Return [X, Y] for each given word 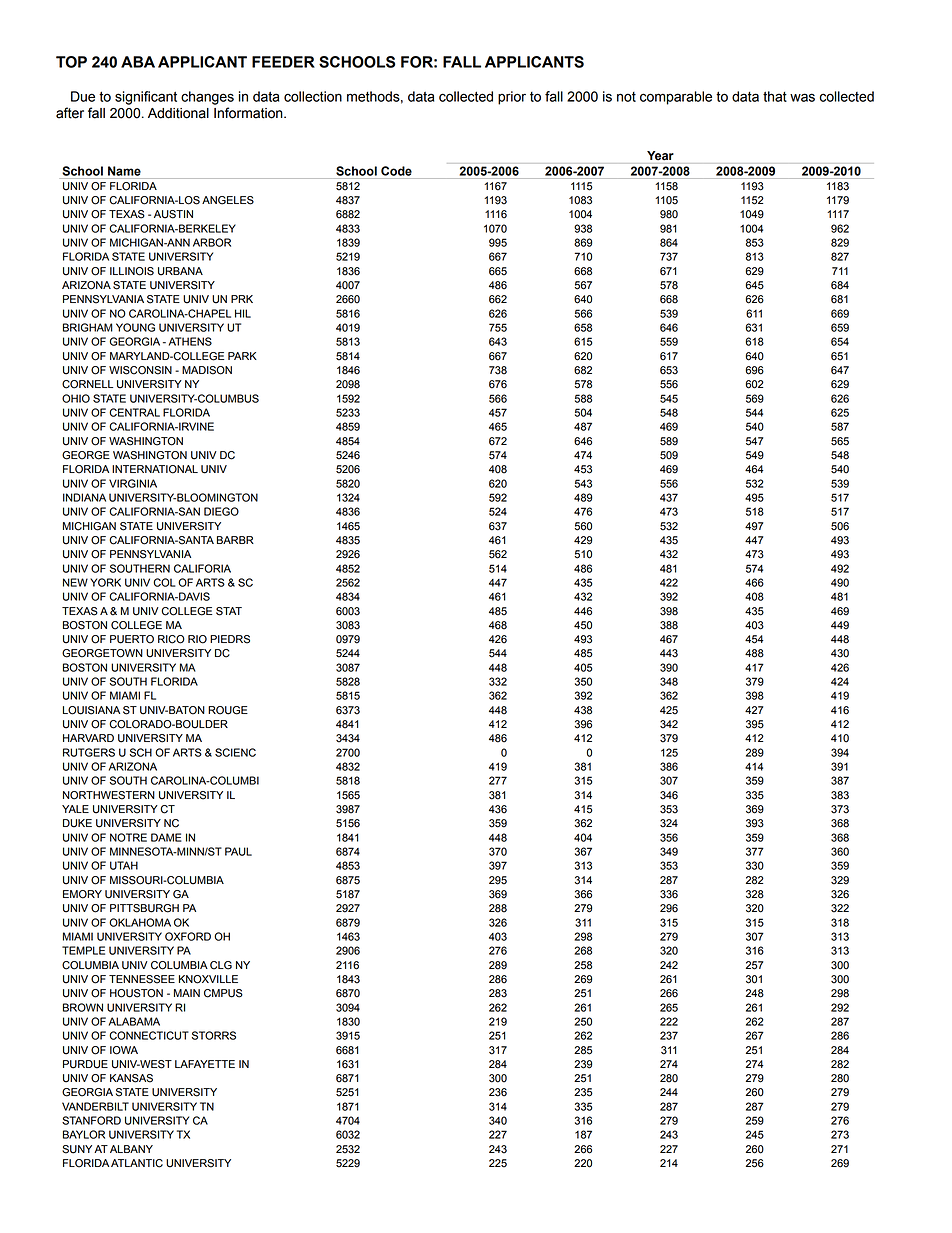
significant [146, 98]
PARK [242, 356]
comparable [676, 98]
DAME [166, 837]
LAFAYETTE [205, 1064]
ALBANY [131, 1149]
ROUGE [228, 710]
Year [660, 156]
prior [512, 98]
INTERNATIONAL [155, 469]
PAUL [238, 851]
